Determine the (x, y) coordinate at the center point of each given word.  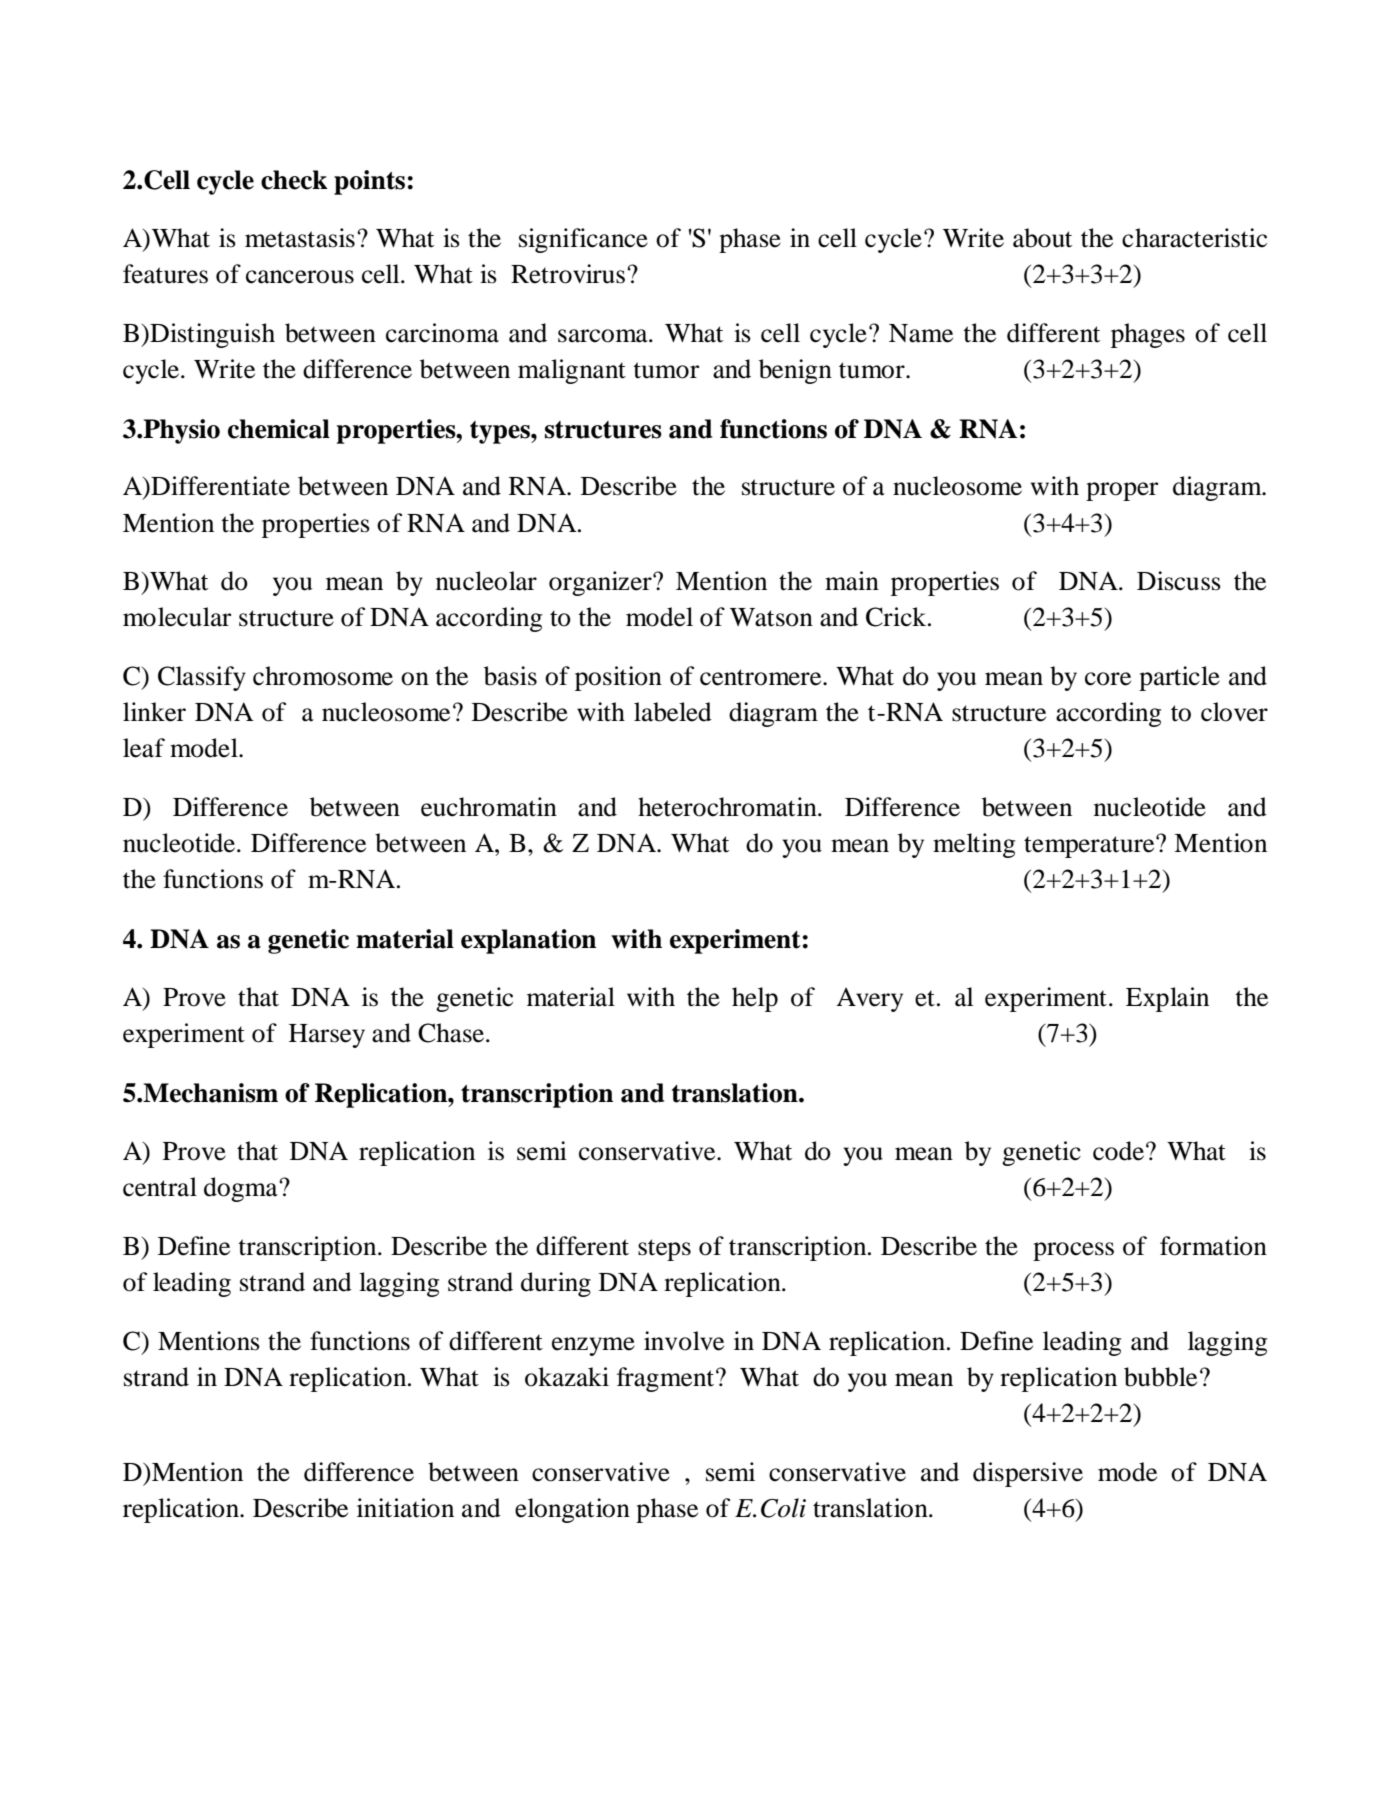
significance (583, 240)
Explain (1167, 999)
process (1073, 1251)
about (1042, 238)
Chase (452, 1033)
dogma (242, 1189)
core (1108, 679)
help (755, 999)
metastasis (300, 238)
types (501, 432)
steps (664, 1250)
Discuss (1179, 581)
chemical (279, 429)
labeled (673, 712)
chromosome (323, 676)
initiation (405, 1508)
